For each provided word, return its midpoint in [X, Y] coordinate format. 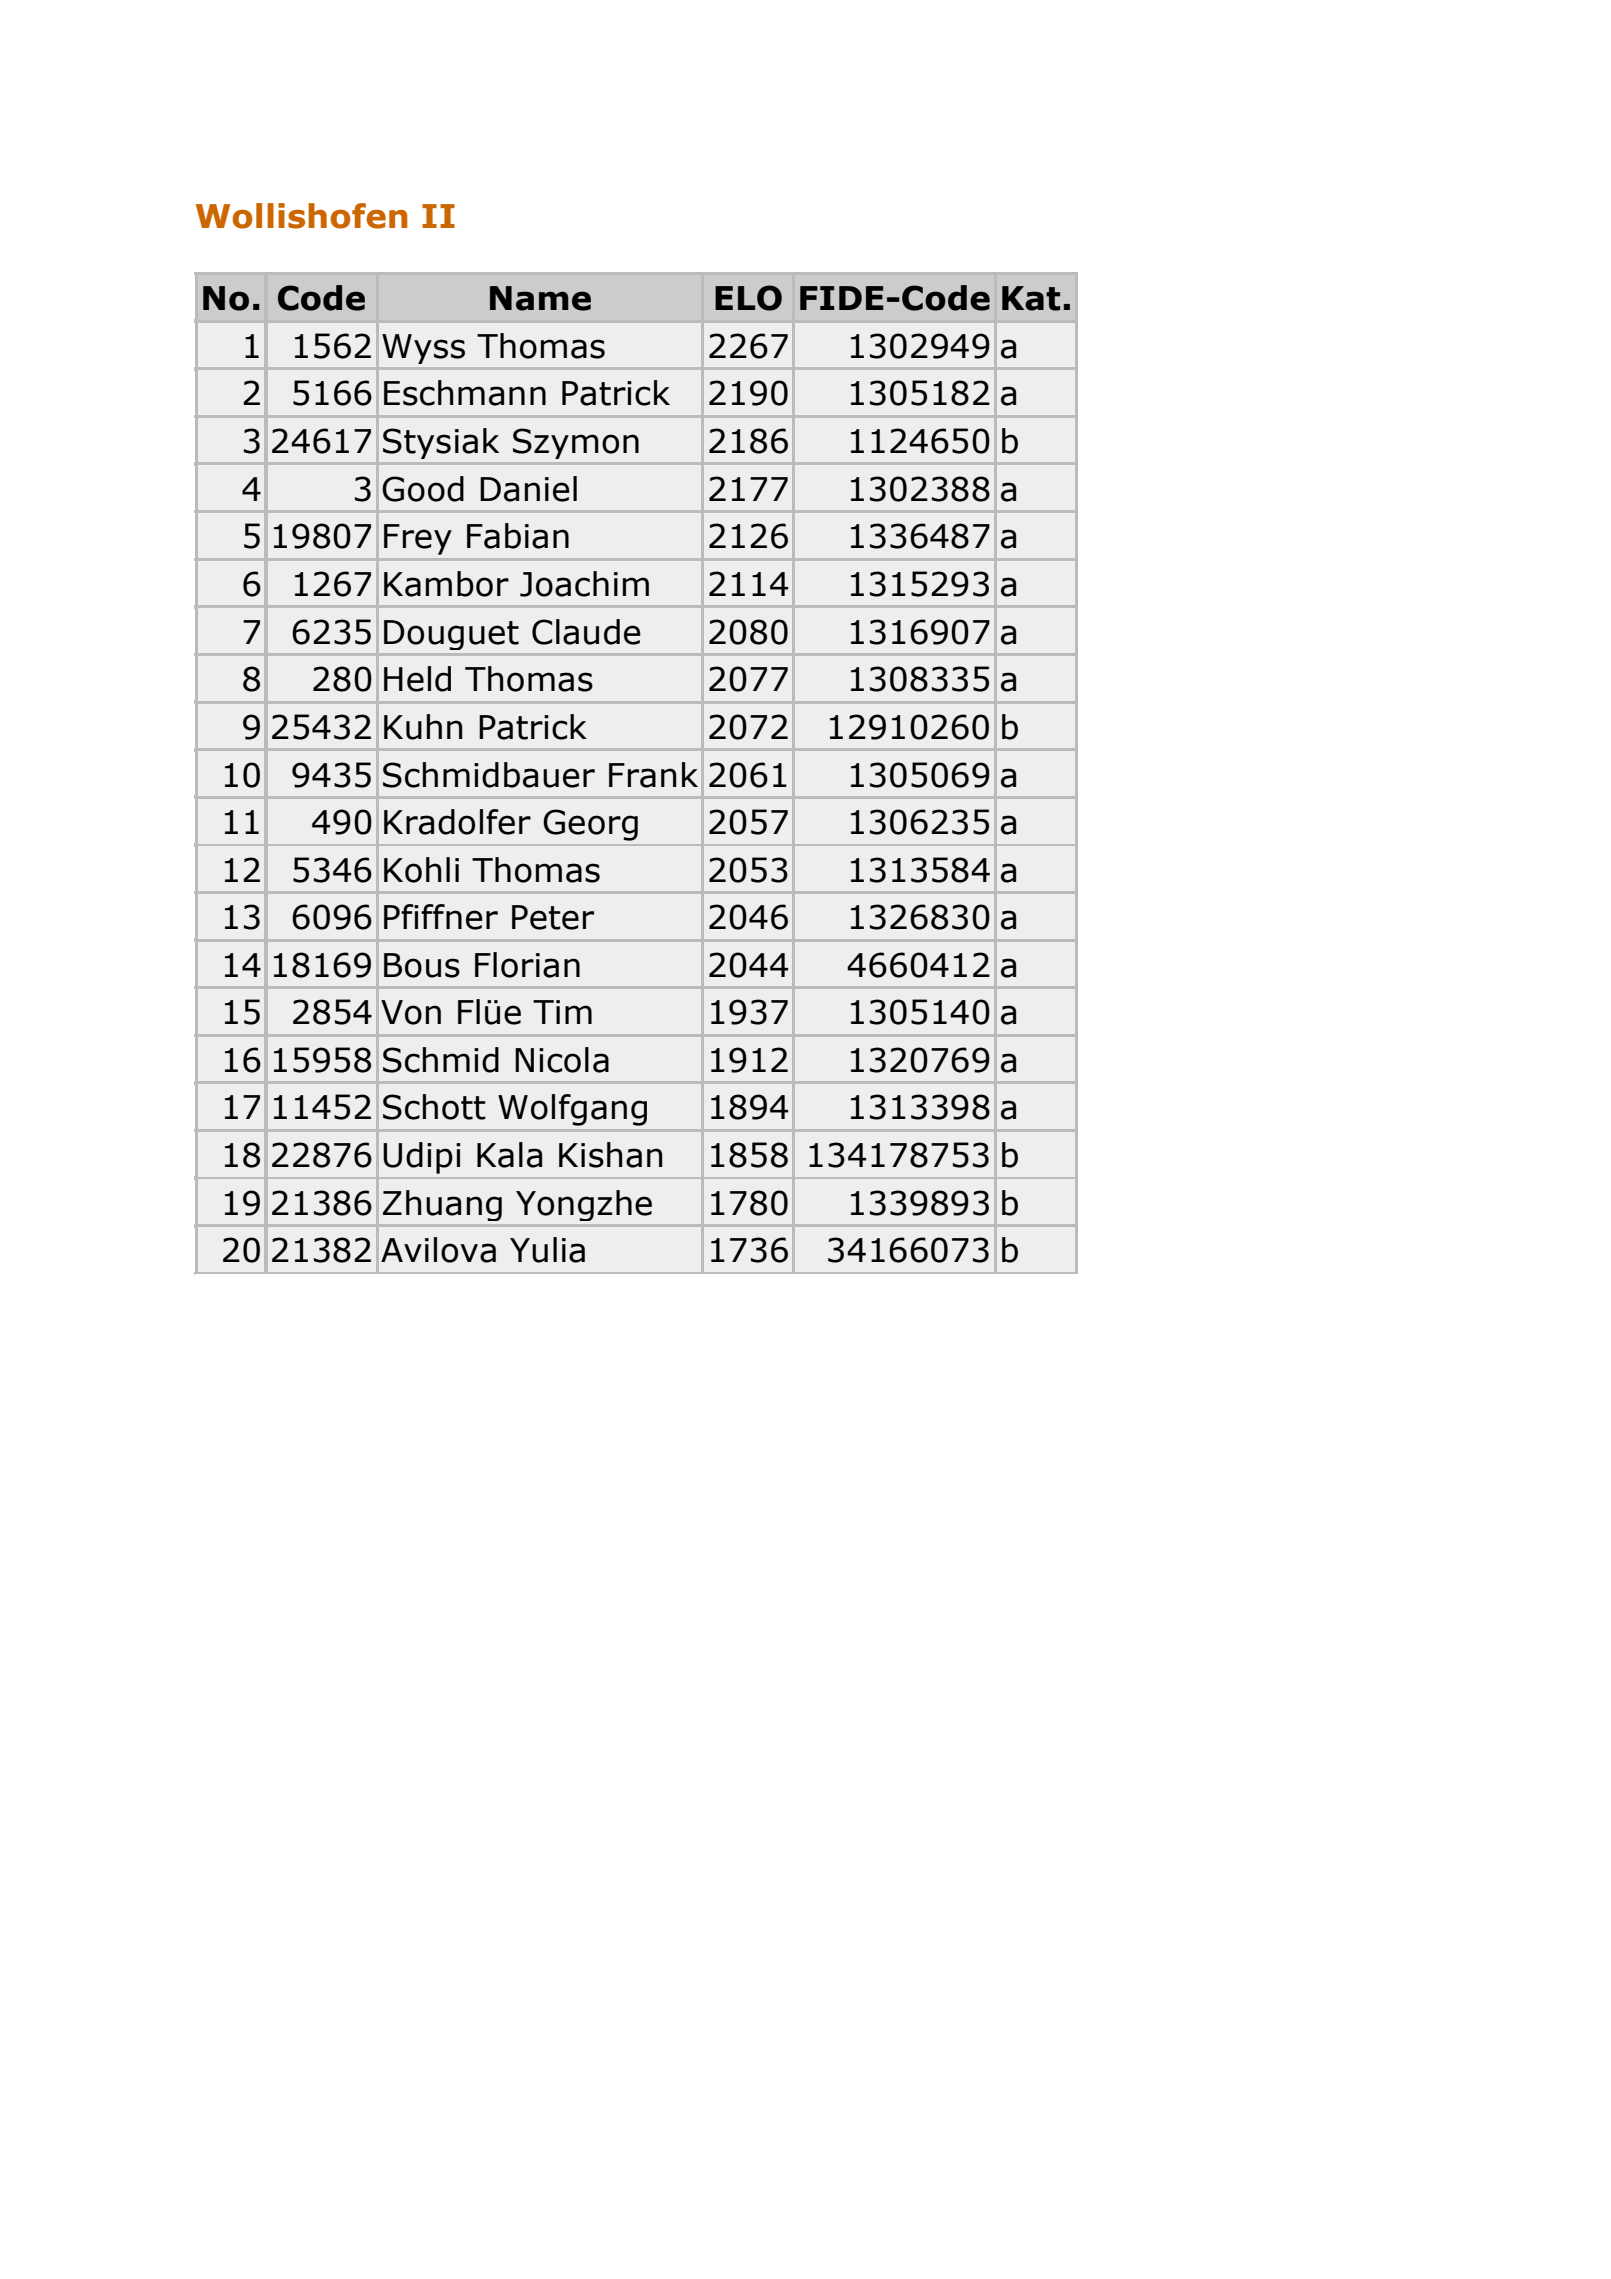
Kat [1031, 298]
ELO [748, 298]
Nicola [562, 1060]
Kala [509, 1155]
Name [540, 298]
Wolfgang [572, 1110]
